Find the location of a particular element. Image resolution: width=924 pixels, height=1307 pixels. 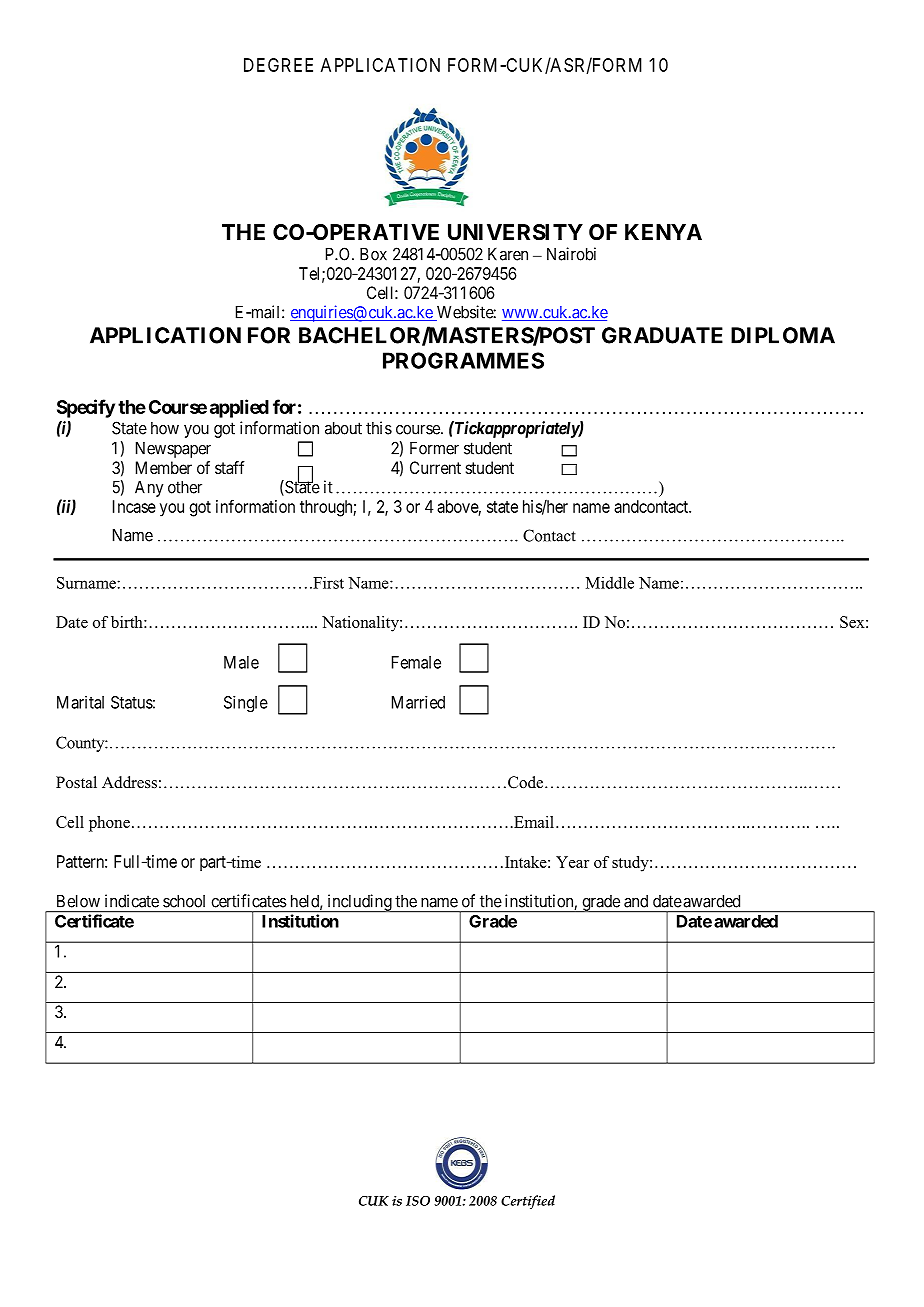

Marital is located at coordinates (80, 702).
